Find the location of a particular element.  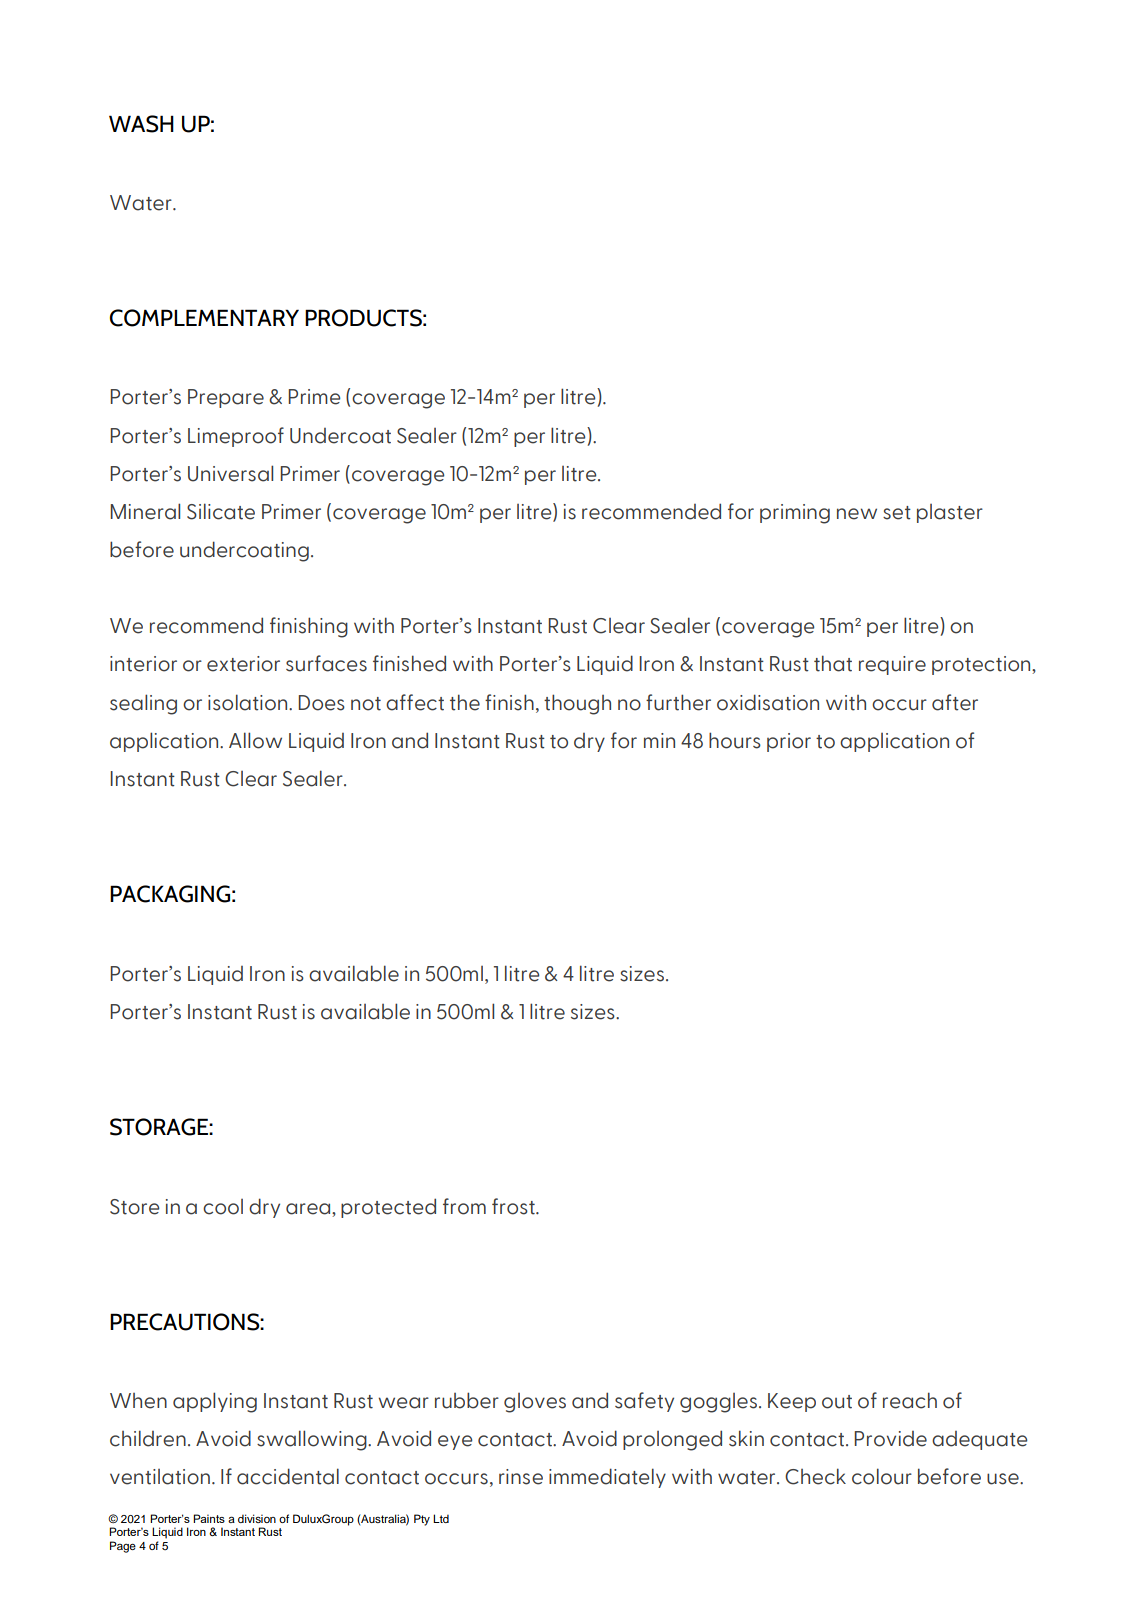

COMPLEMENTARY is located at coordinates (204, 318).
